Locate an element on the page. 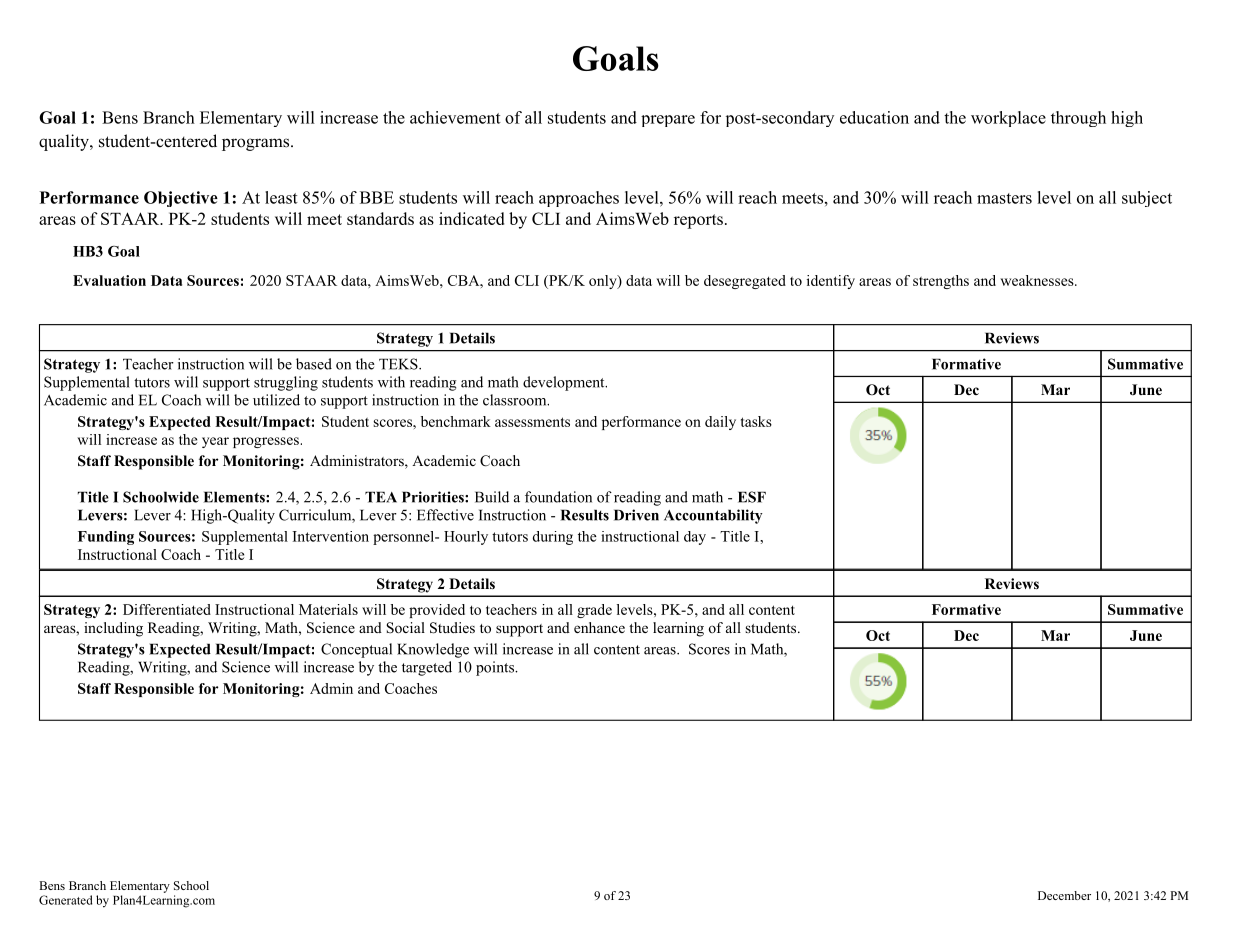 The width and height of the document is (1233, 952). prepare is located at coordinates (668, 121).
